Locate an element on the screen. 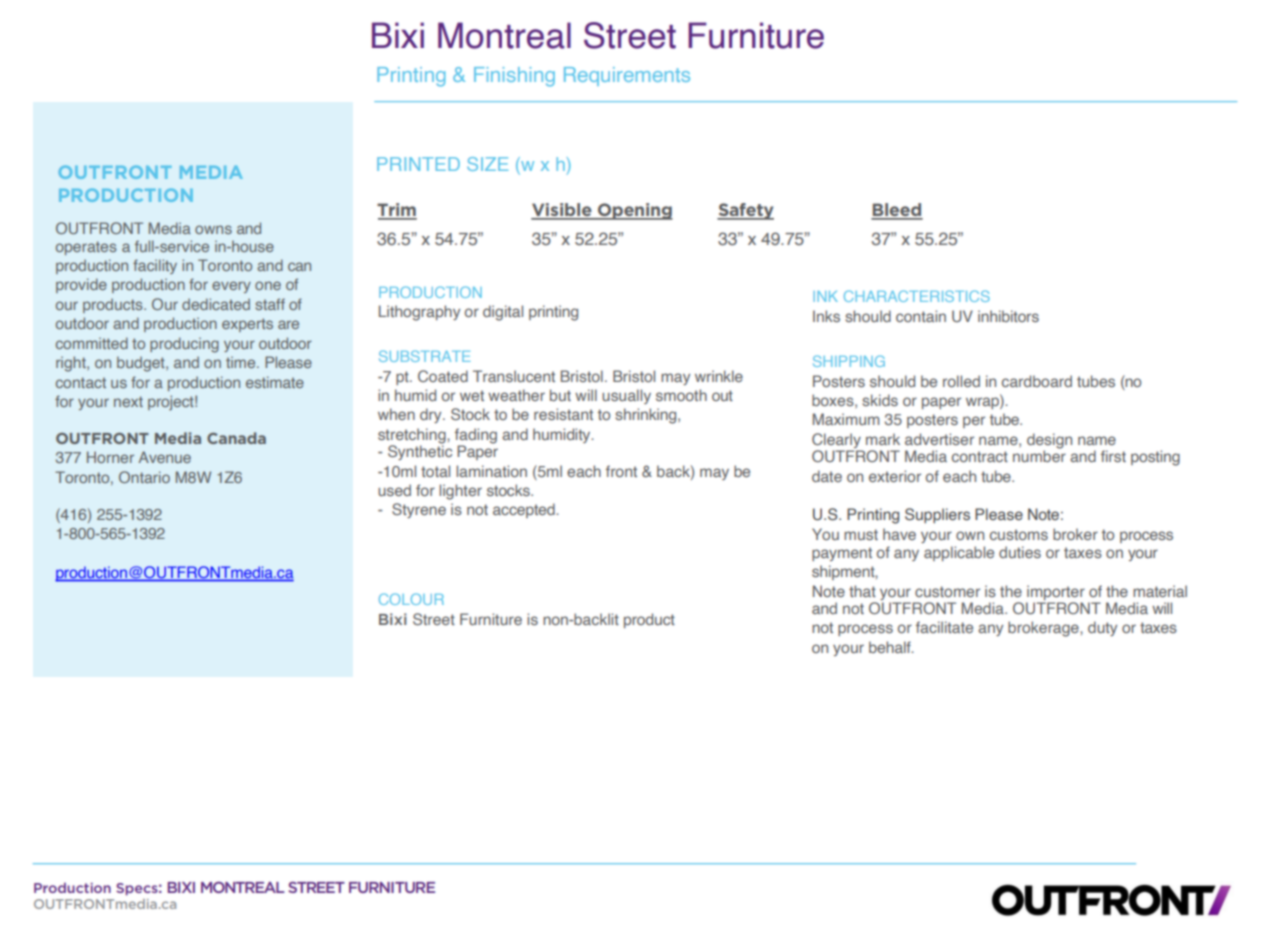  behalf is located at coordinates (891, 647).
